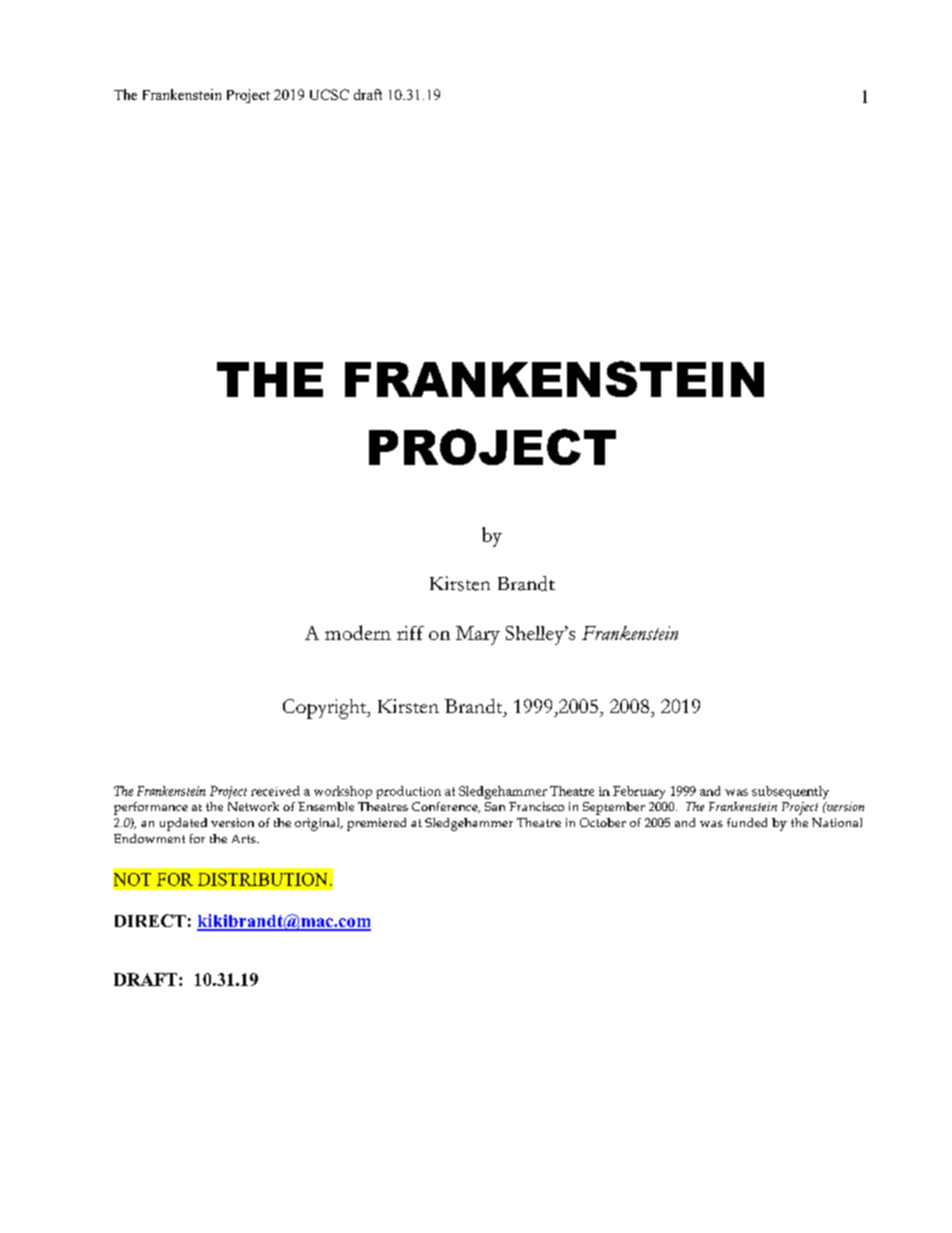  Describe the element at coordinates (262, 879) in the screenshot. I see `DISTRIBUTION` at that location.
